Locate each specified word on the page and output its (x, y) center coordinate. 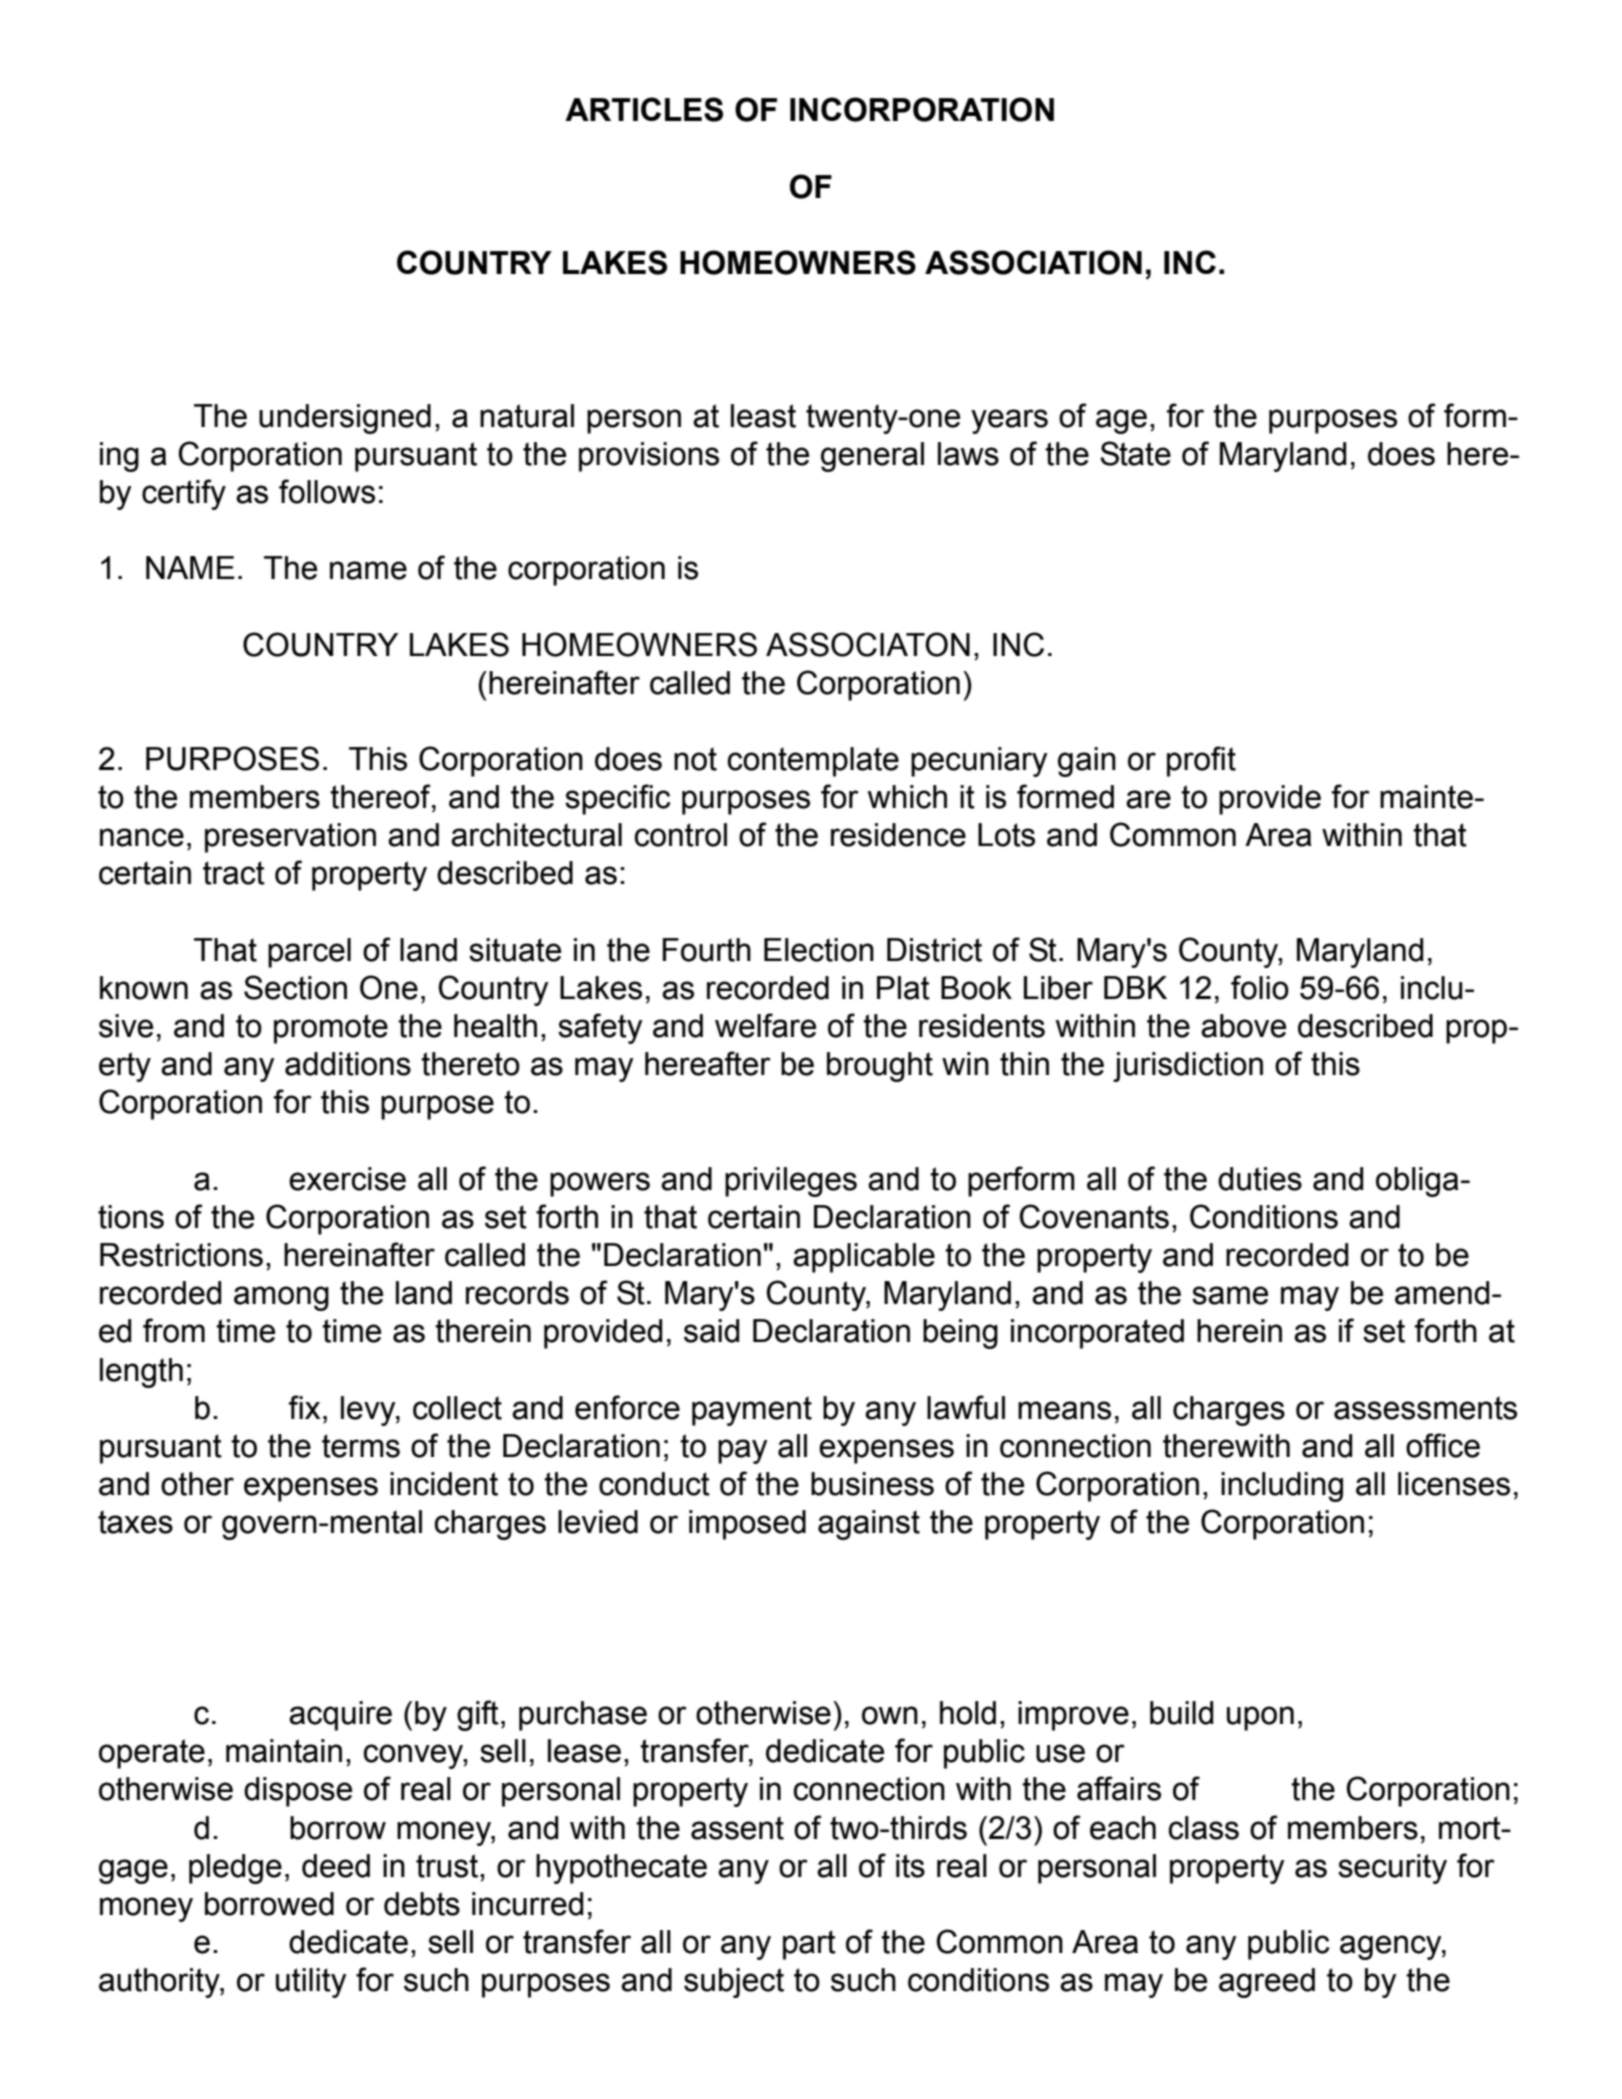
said (711, 1331)
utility (311, 1983)
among (281, 1298)
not (695, 759)
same (1230, 1295)
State (1135, 453)
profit (1201, 761)
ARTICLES (644, 109)
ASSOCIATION (1033, 262)
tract (234, 873)
